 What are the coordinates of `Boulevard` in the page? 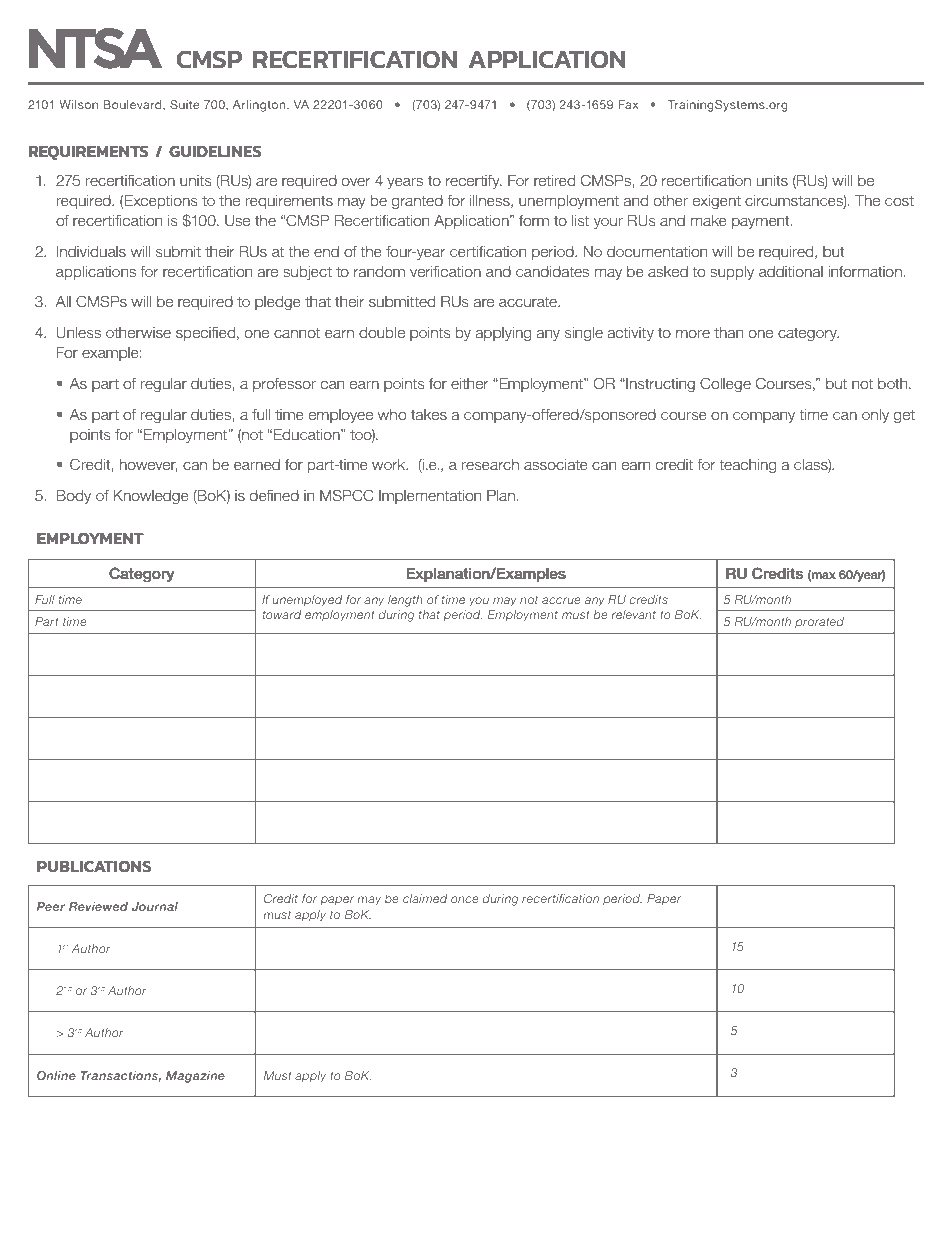 It's located at (133, 105).
